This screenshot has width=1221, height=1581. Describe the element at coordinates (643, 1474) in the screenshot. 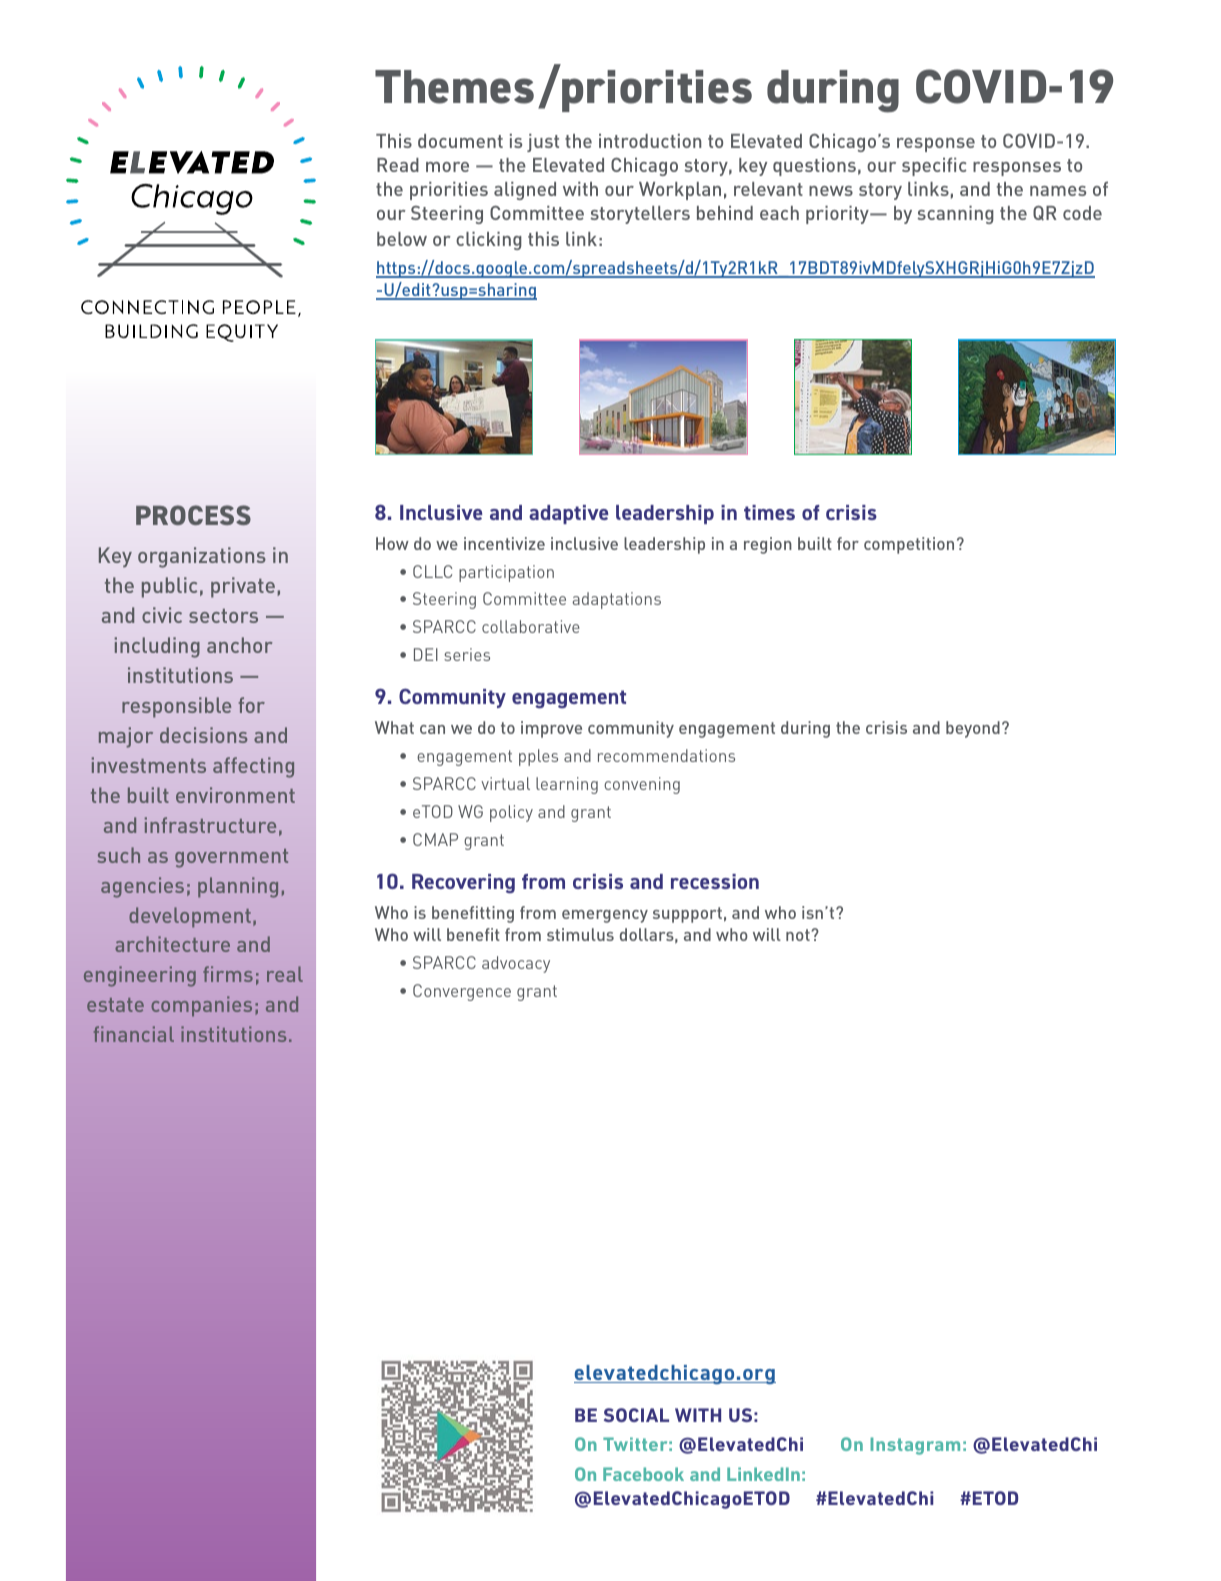

I see `Facebook` at that location.
